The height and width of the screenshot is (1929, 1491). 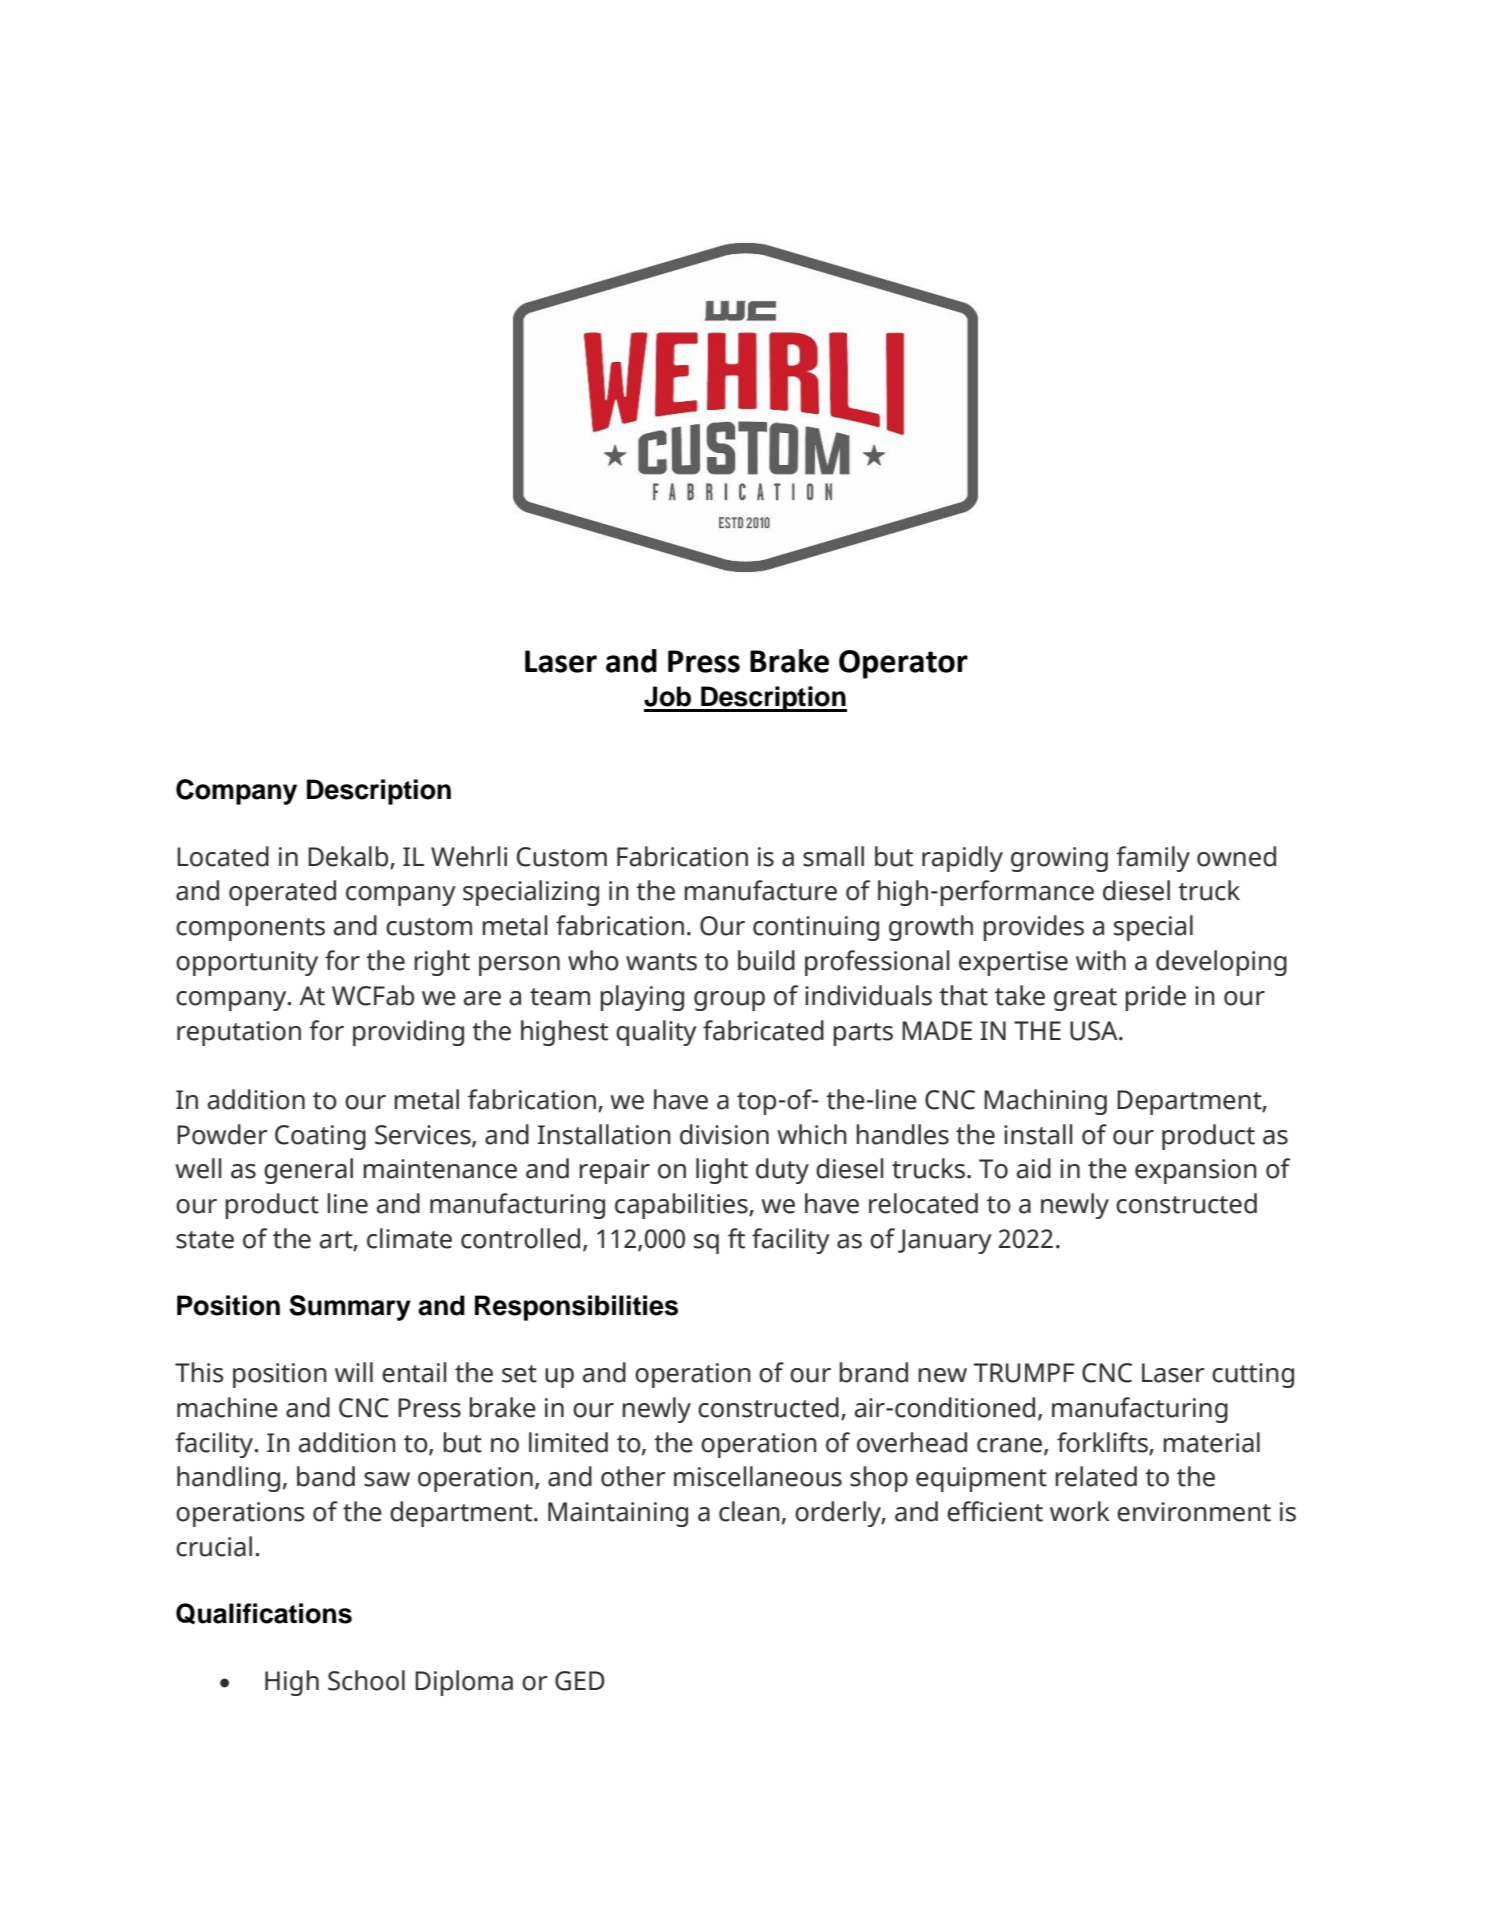 What do you see at coordinates (760, 890) in the screenshot?
I see `manufacture` at bounding box center [760, 890].
